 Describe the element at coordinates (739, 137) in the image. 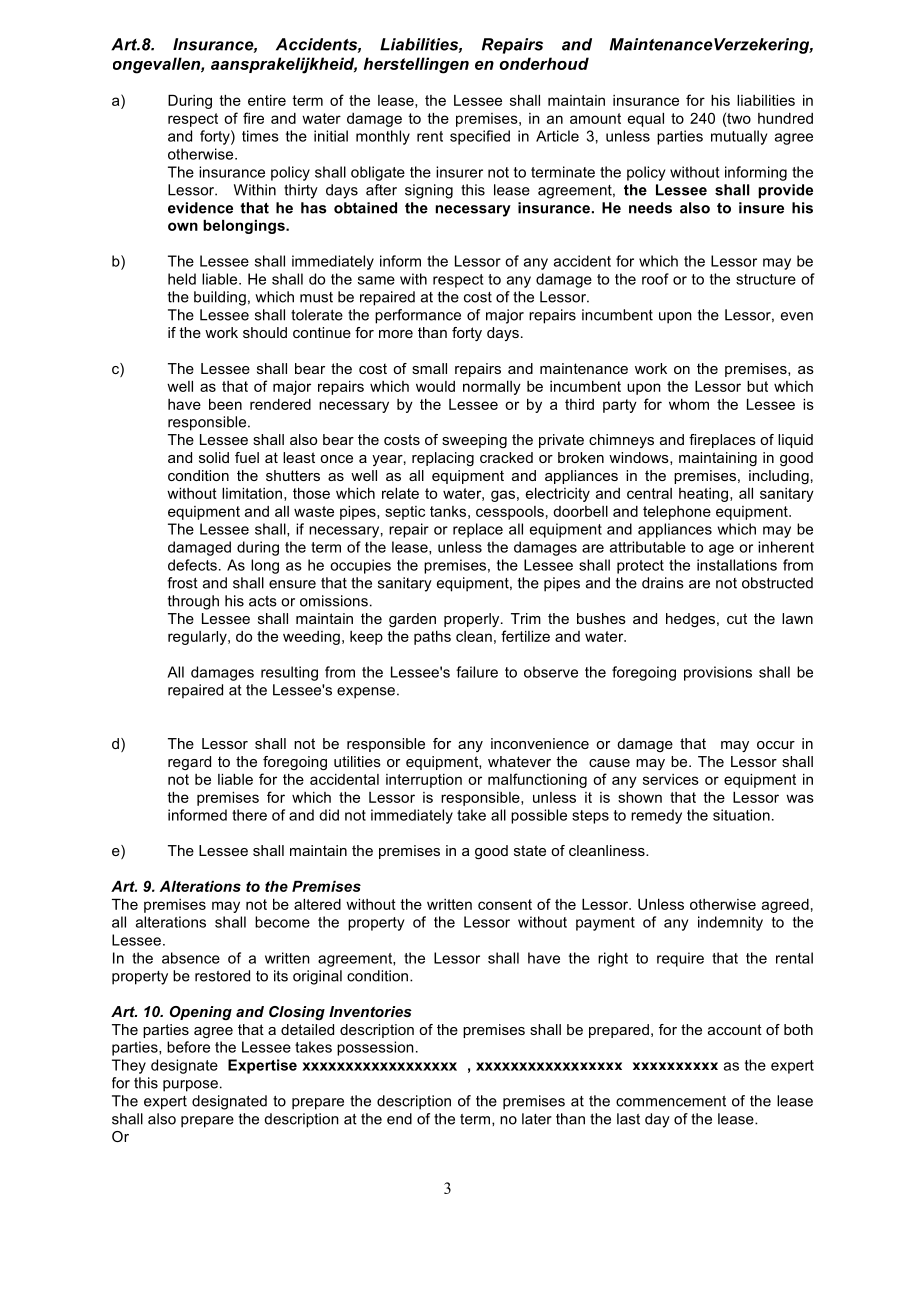

I see `mutually` at that location.
